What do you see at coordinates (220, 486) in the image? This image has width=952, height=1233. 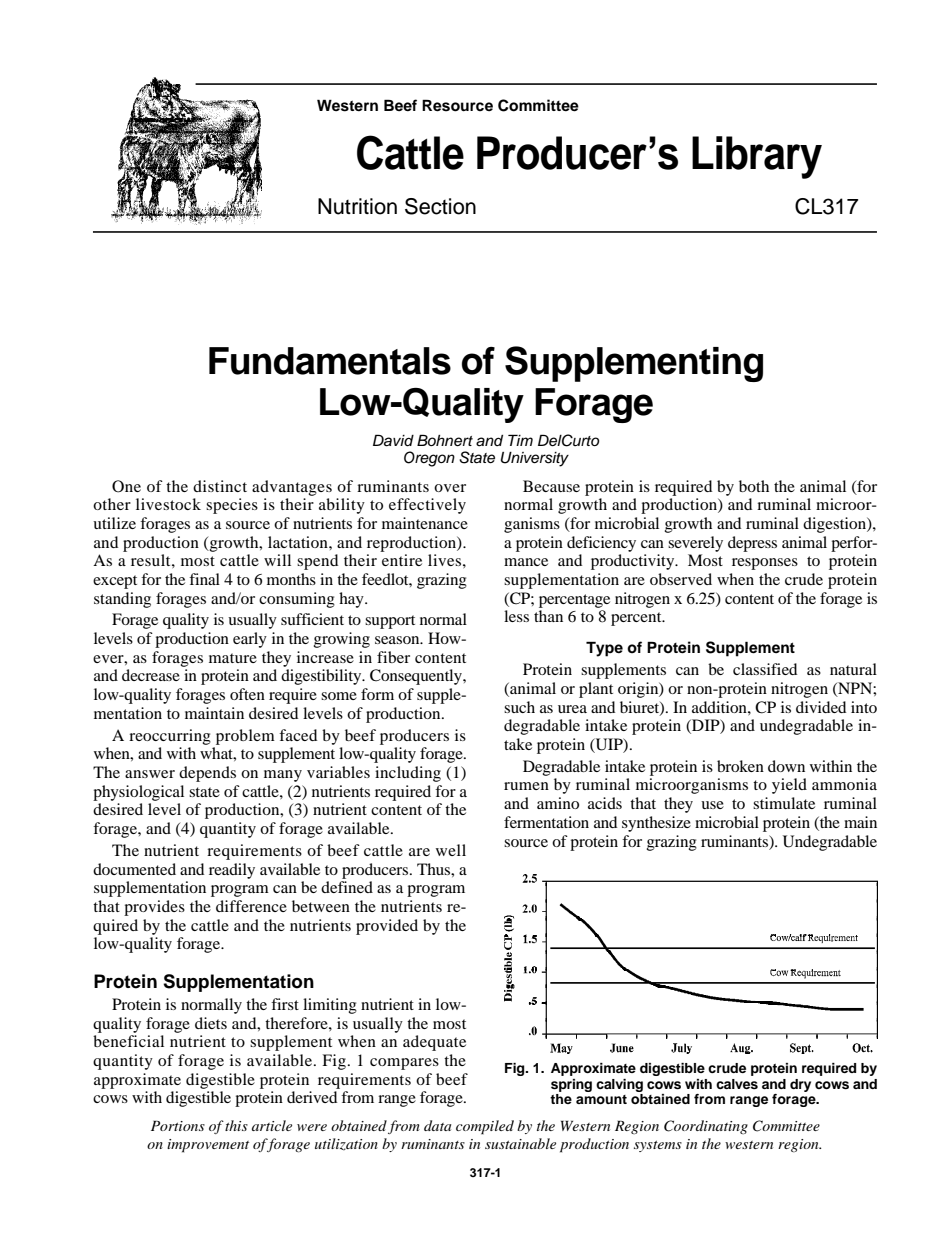 I see `distinct` at bounding box center [220, 486].
